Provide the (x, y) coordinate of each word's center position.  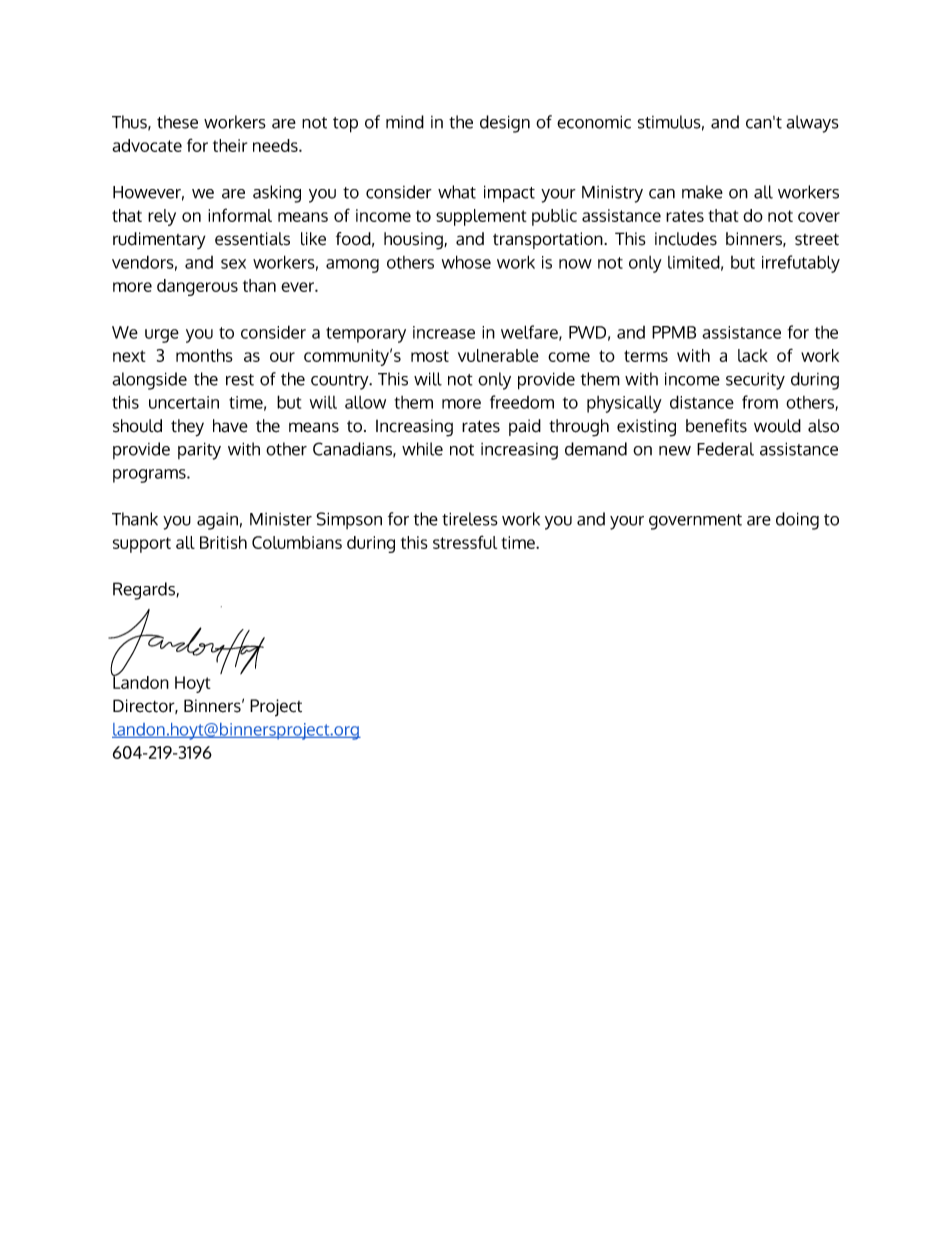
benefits (716, 426)
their (230, 145)
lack (753, 355)
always (812, 124)
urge (162, 336)
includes (686, 239)
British (223, 542)
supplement (481, 217)
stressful (465, 542)
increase (444, 332)
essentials (252, 239)
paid (525, 427)
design (505, 124)
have (230, 426)
